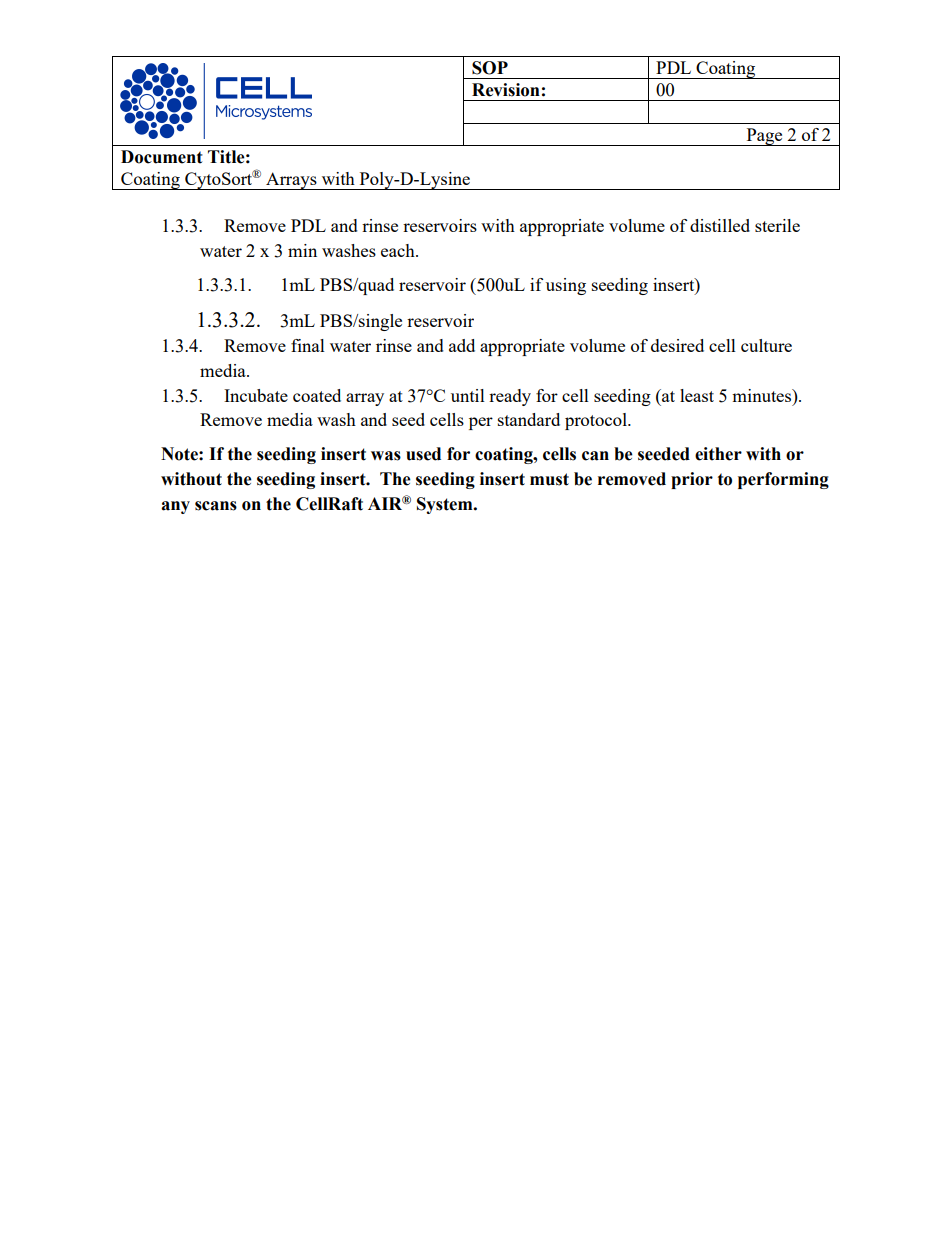  I want to click on distilled, so click(720, 225).
